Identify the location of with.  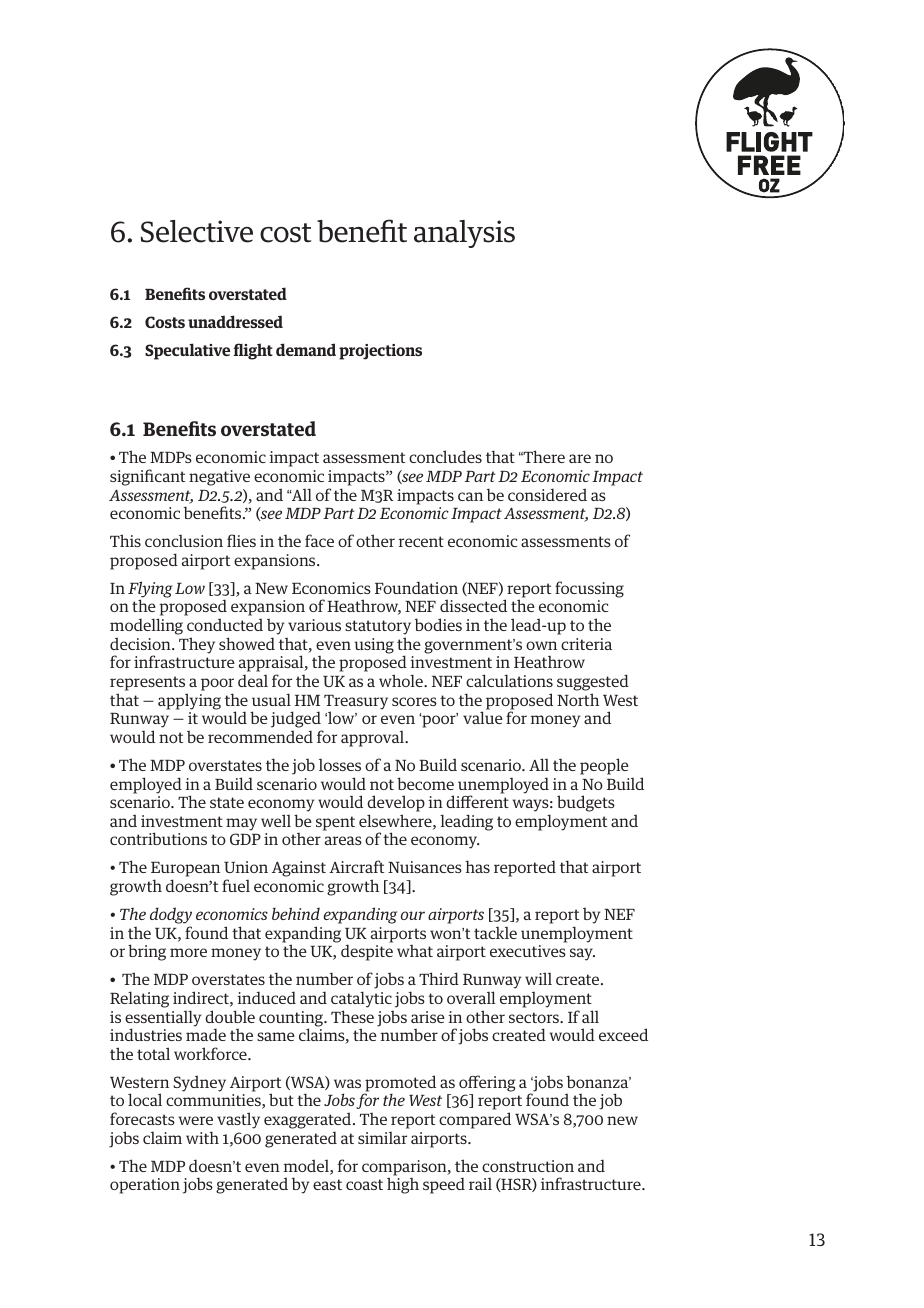
(202, 1137).
